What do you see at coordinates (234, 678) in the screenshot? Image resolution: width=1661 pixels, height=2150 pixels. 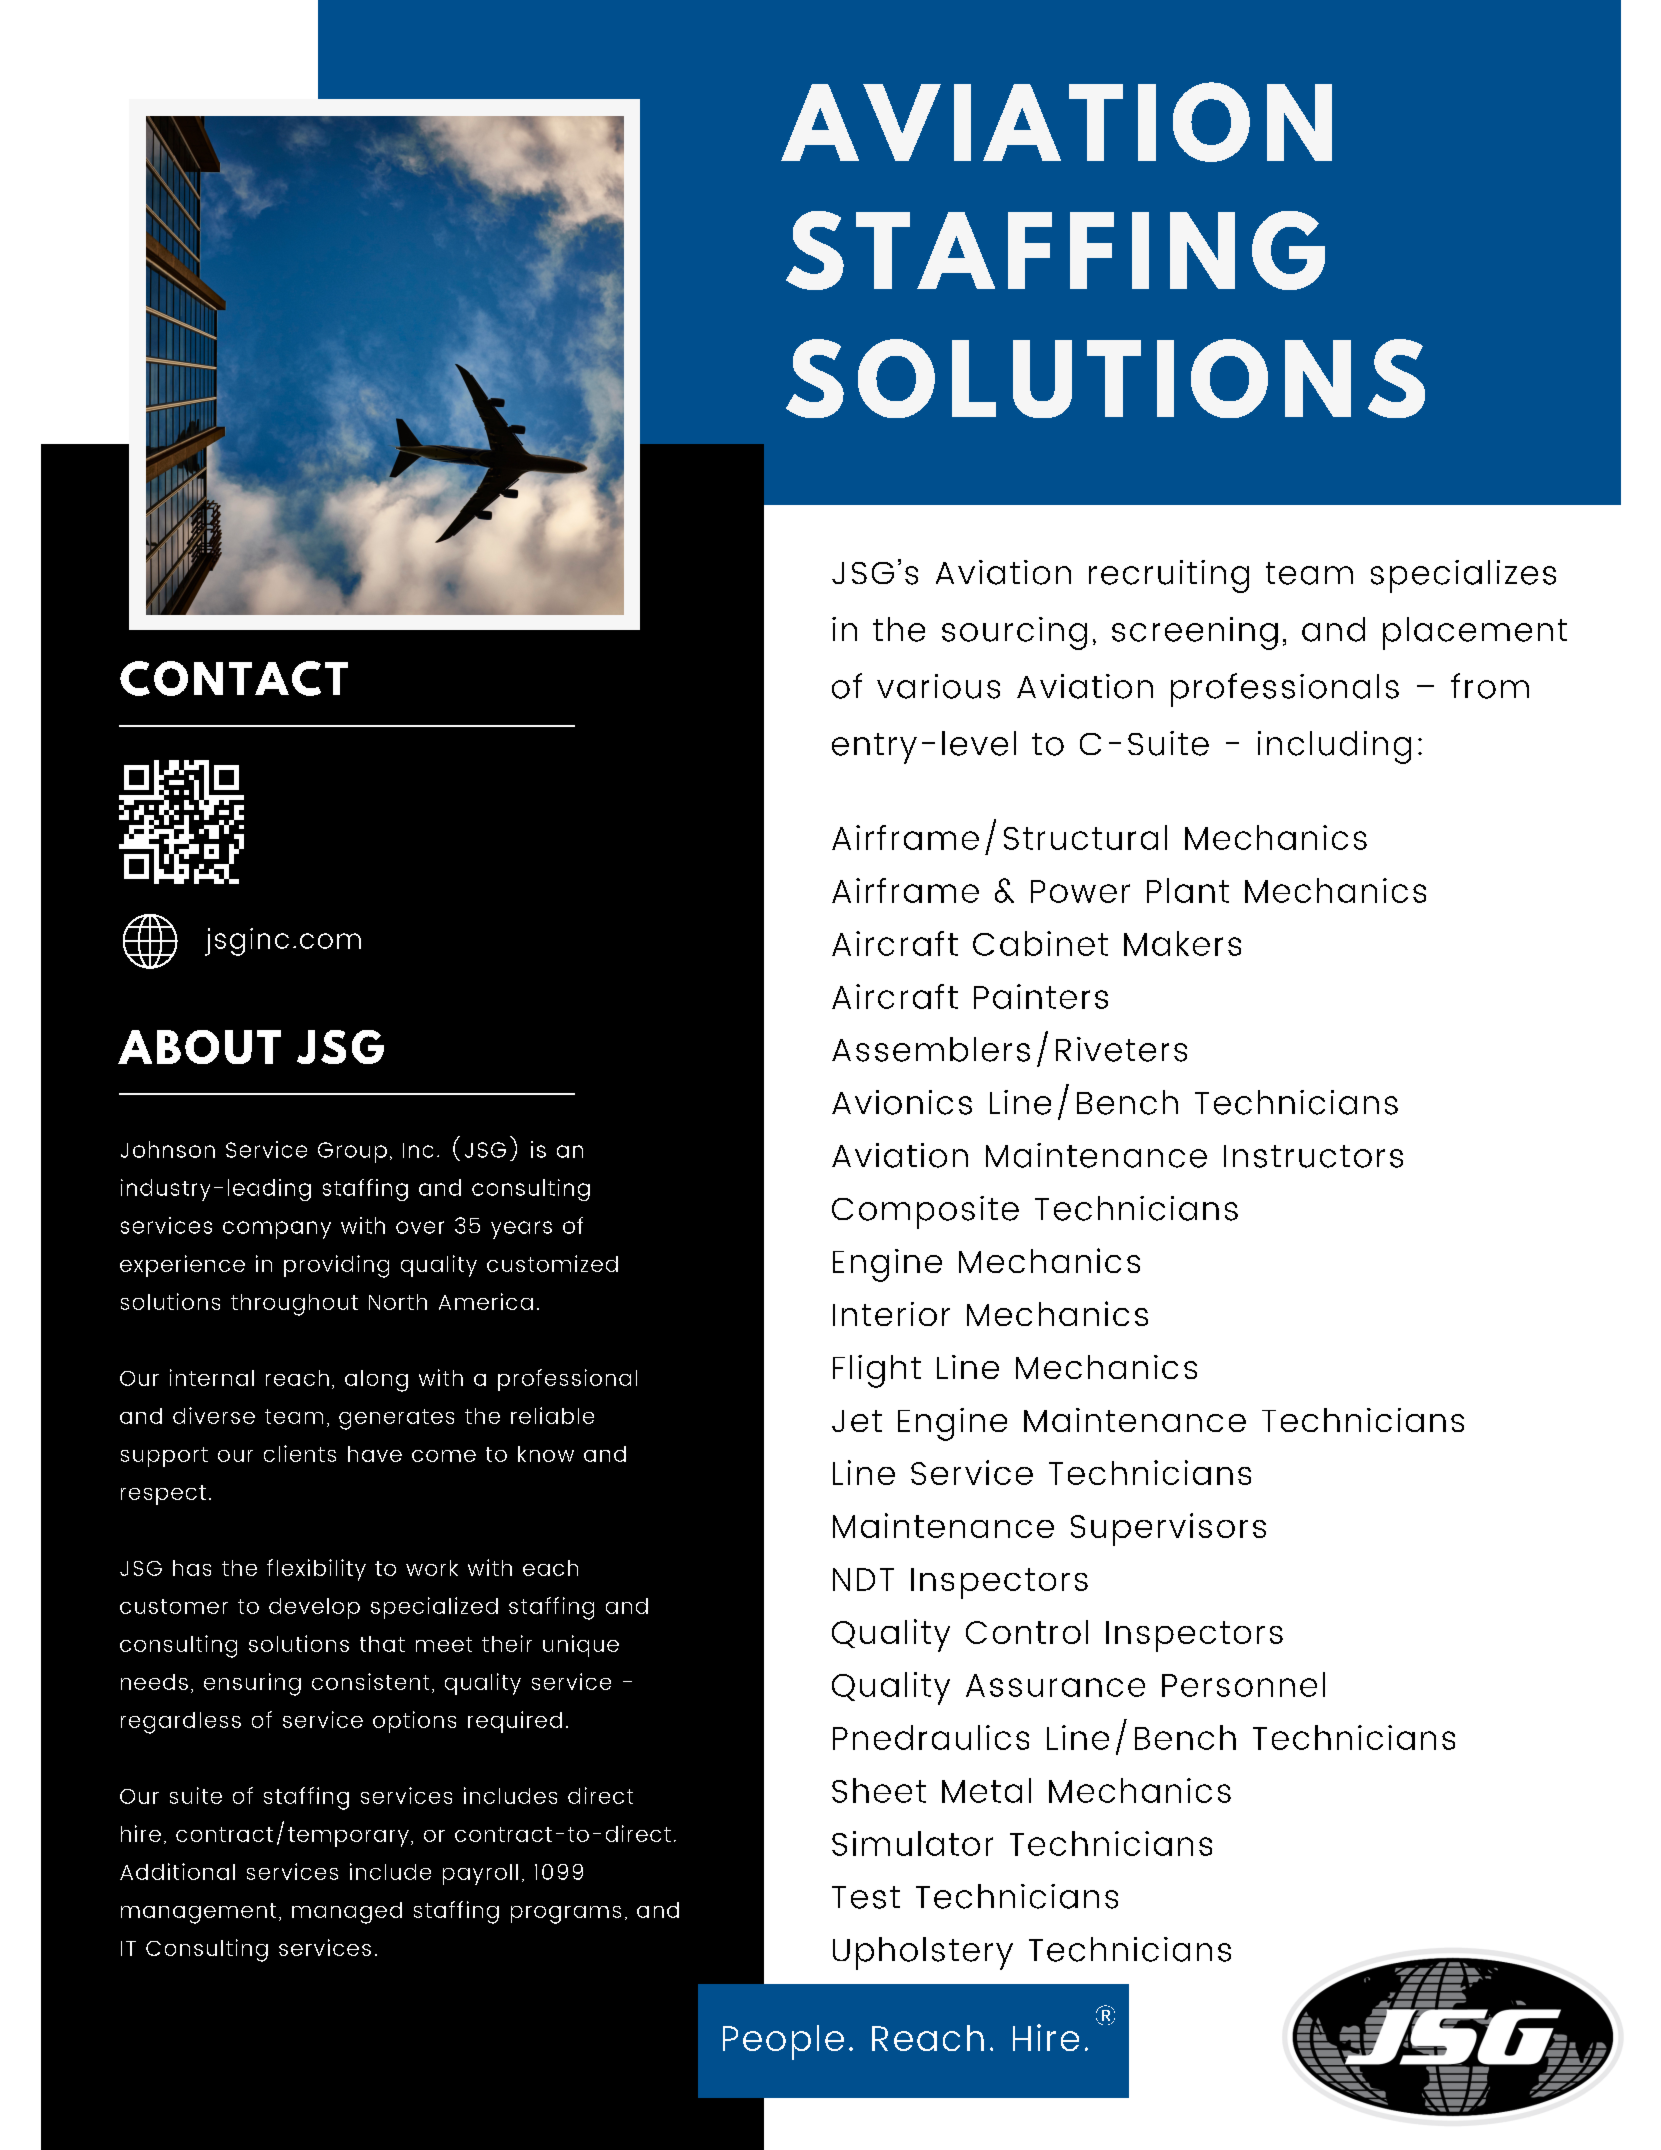 I see `CONTACT` at bounding box center [234, 678].
